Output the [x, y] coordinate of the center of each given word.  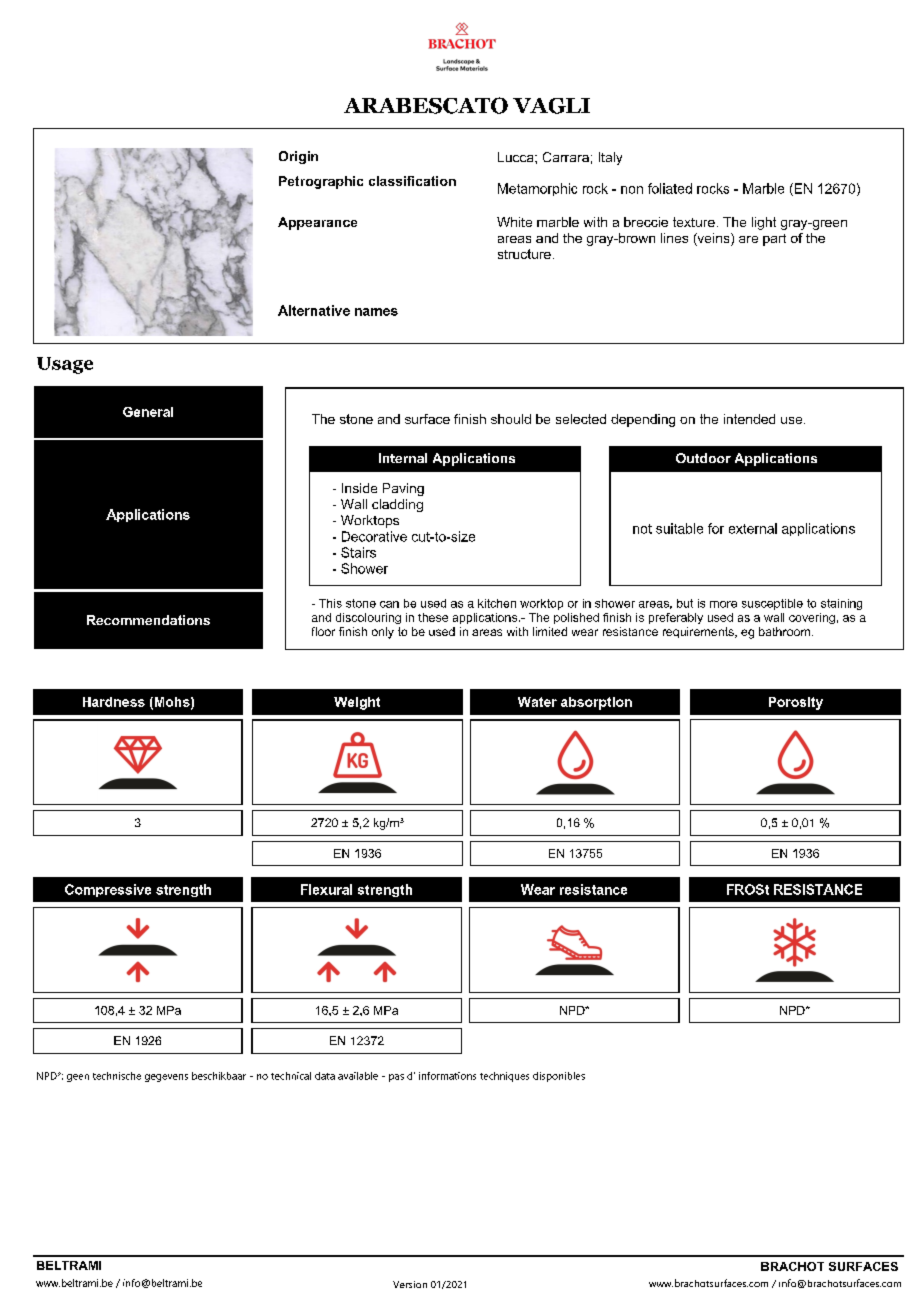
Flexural [326, 889]
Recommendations [148, 620]
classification [412, 181]
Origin [298, 157]
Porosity [796, 703]
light [764, 223]
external [753, 528]
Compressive [108, 890]
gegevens [166, 1078]
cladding [397, 505]
